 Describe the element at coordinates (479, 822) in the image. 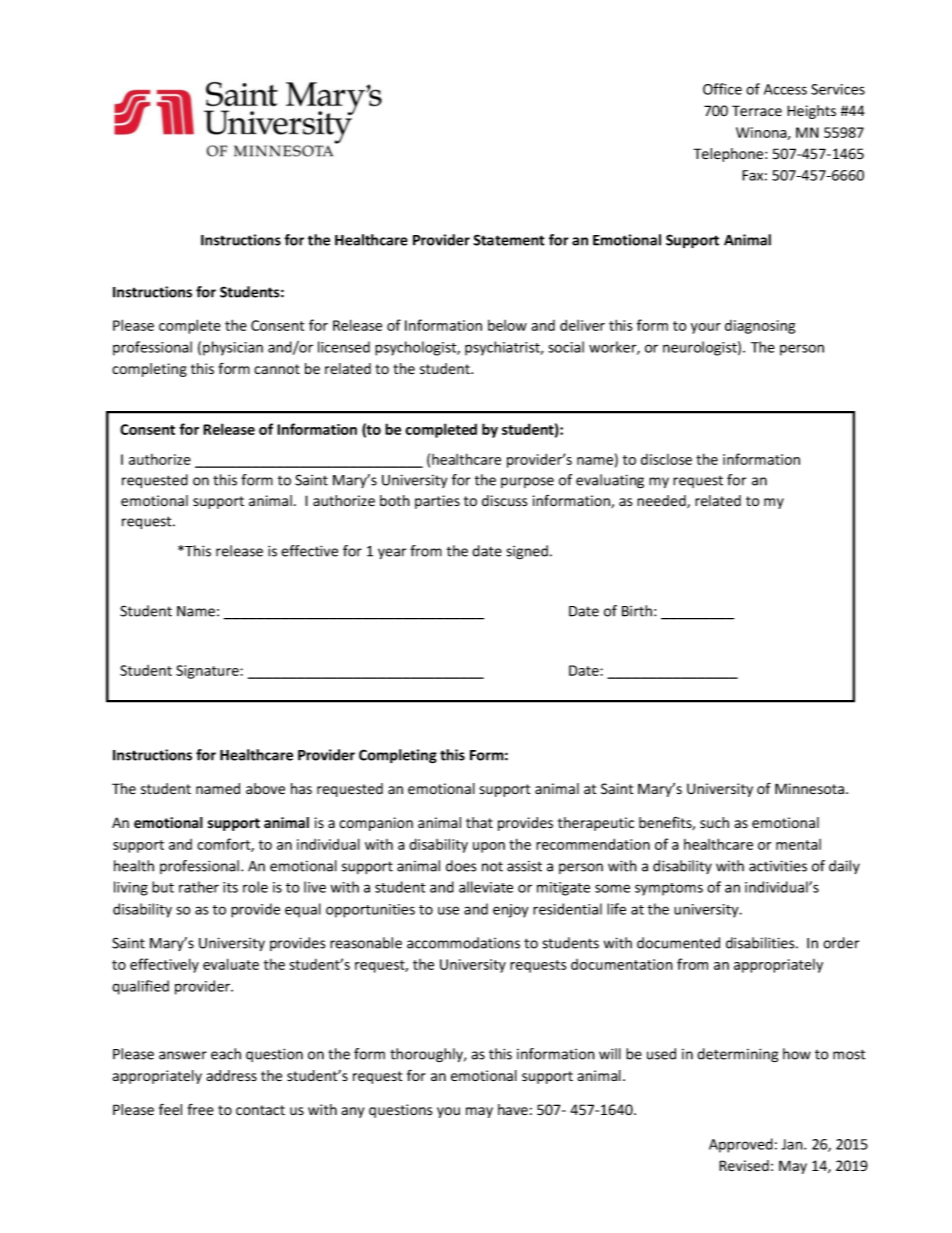

I see `that` at that location.
